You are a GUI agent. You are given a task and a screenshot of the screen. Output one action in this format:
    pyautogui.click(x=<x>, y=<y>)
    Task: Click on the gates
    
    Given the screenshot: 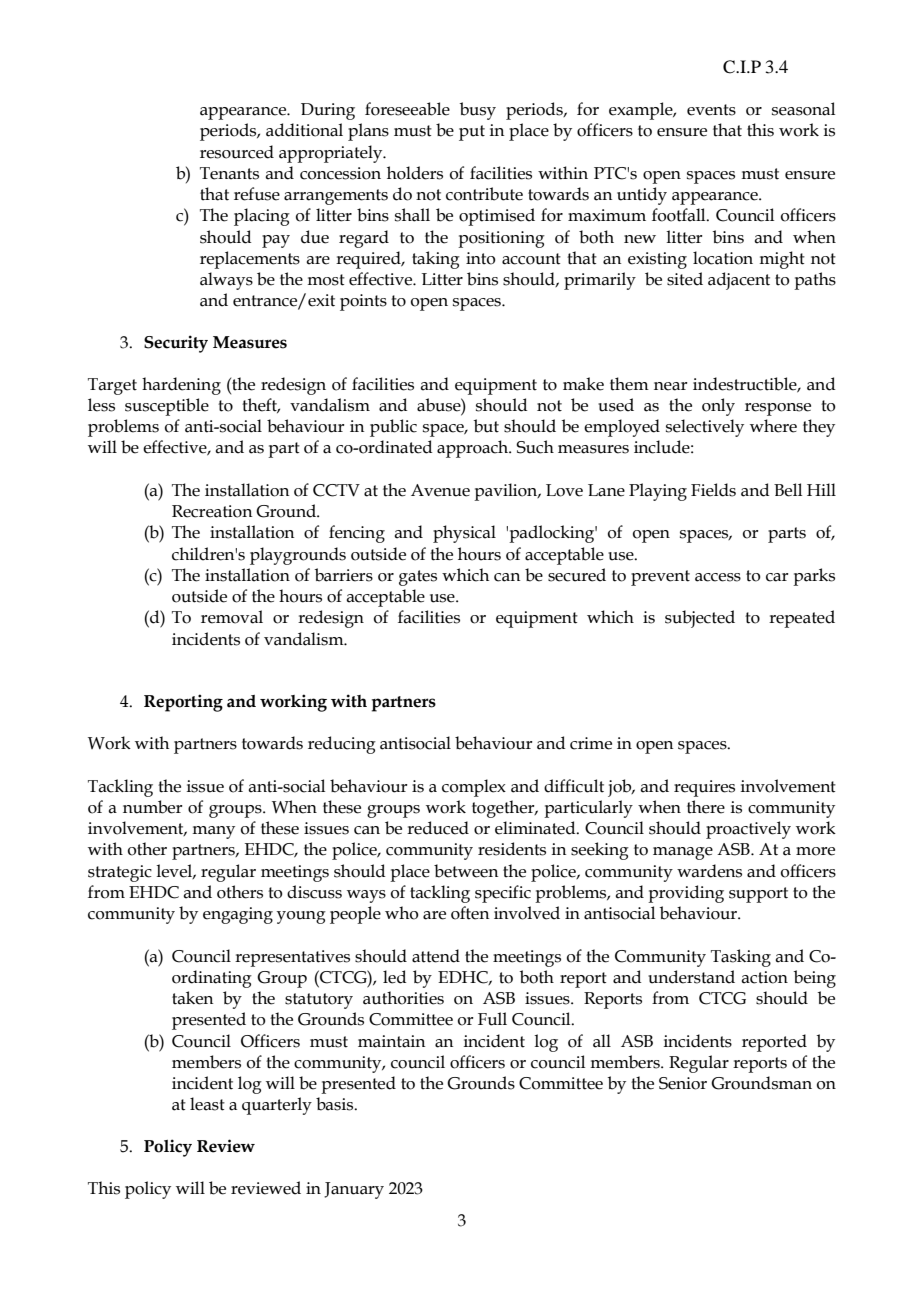 What is the action you would take?
    pyautogui.click(x=418, y=578)
